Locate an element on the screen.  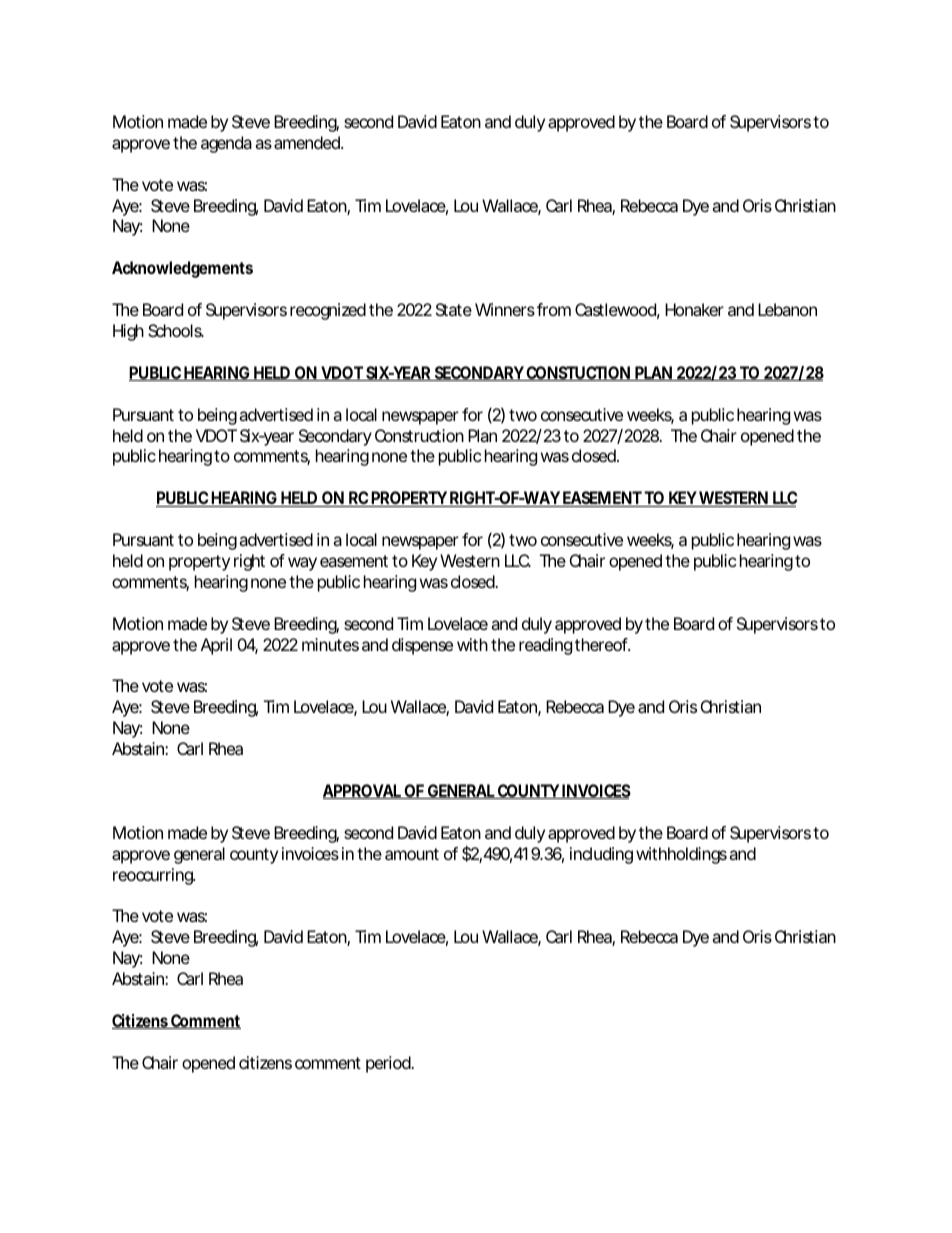
amount is located at coordinates (412, 854).
